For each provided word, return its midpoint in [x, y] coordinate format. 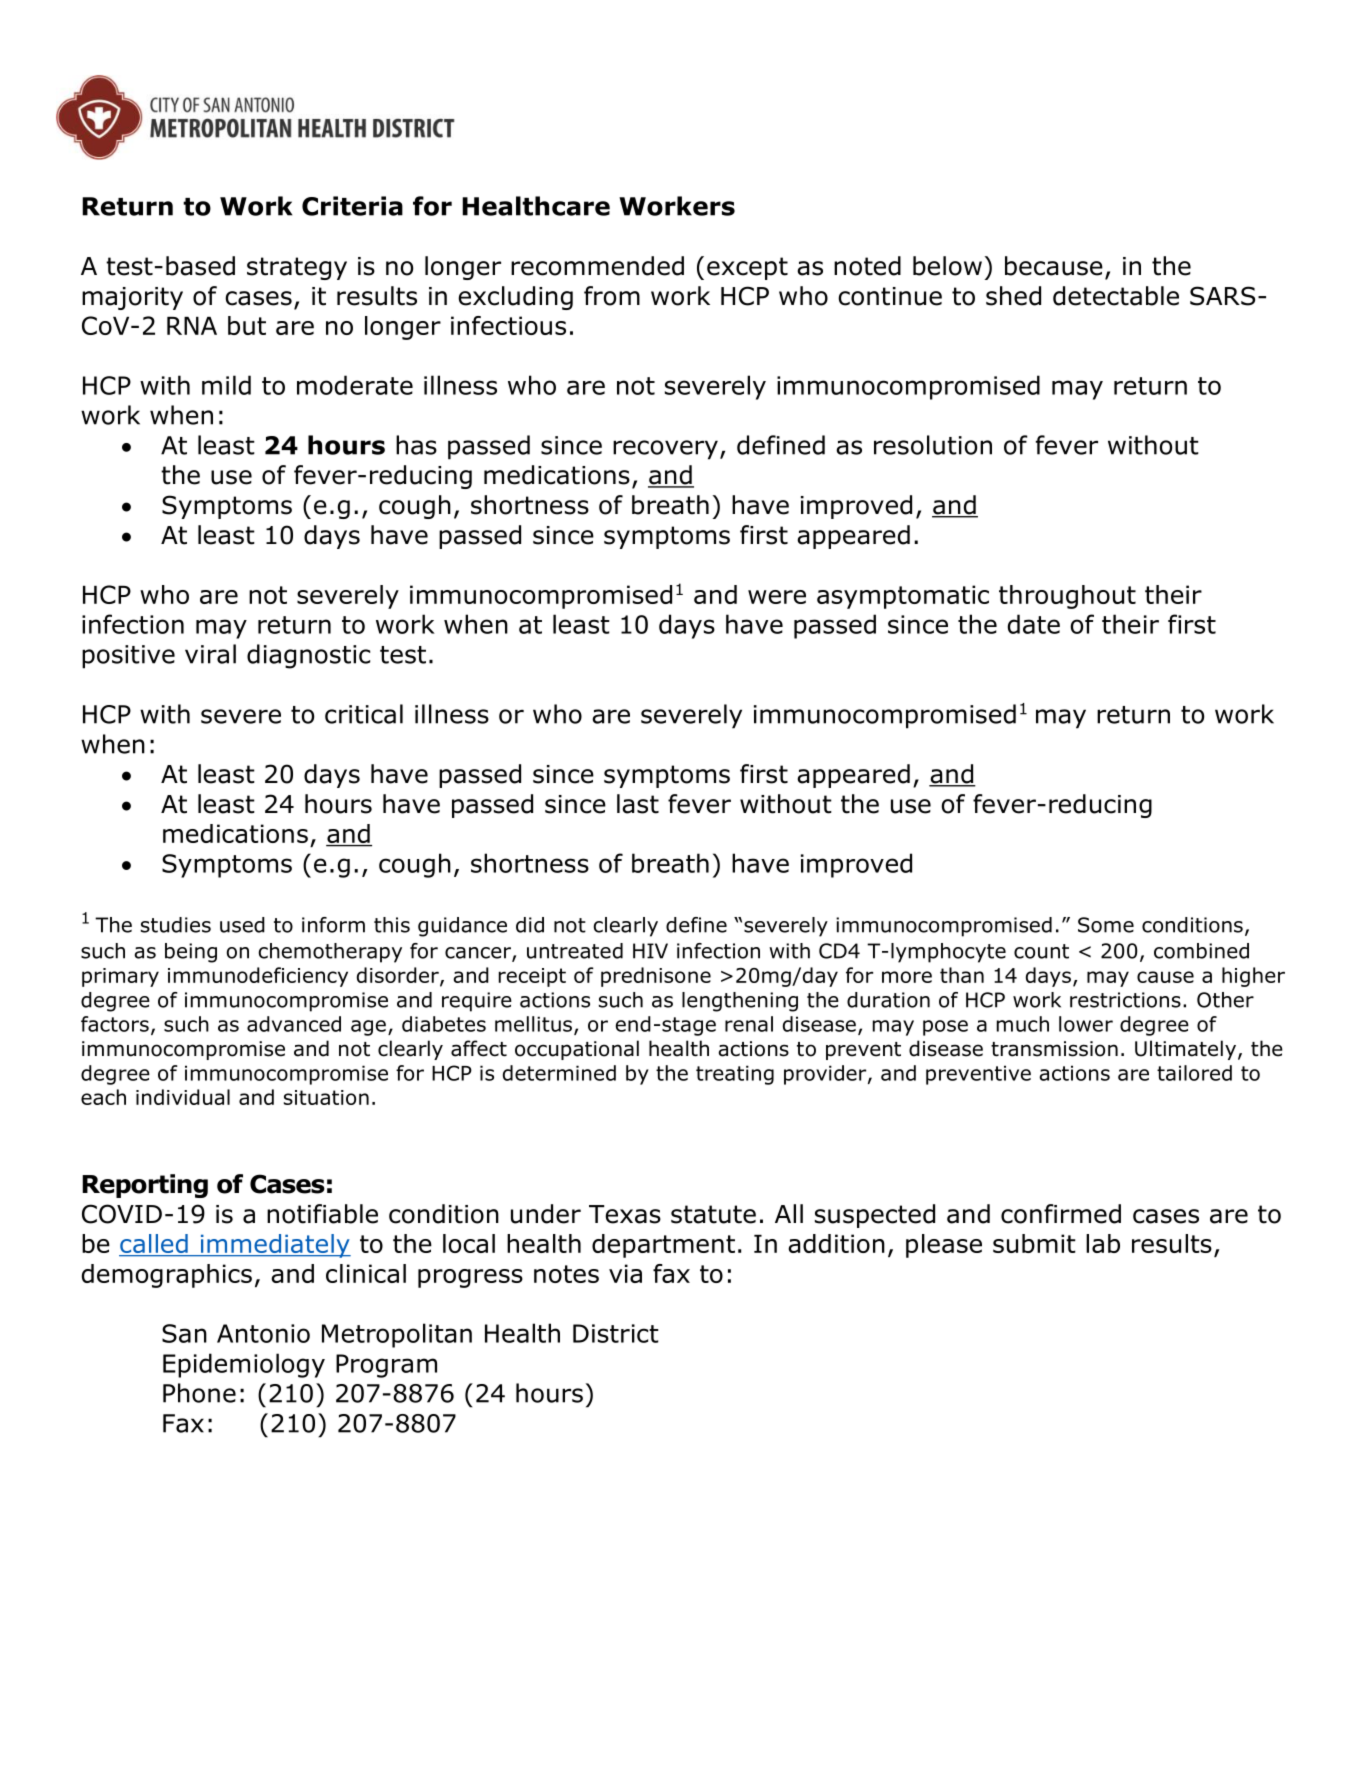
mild [226, 385]
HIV [650, 951]
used [242, 925]
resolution [933, 445]
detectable [1116, 296]
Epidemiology [244, 1365]
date [1034, 624]
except [747, 268]
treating [735, 1075]
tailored [1194, 1073]
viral [210, 654]
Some [1106, 925]
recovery [665, 450]
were [777, 597]
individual [183, 1097]
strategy [297, 268]
